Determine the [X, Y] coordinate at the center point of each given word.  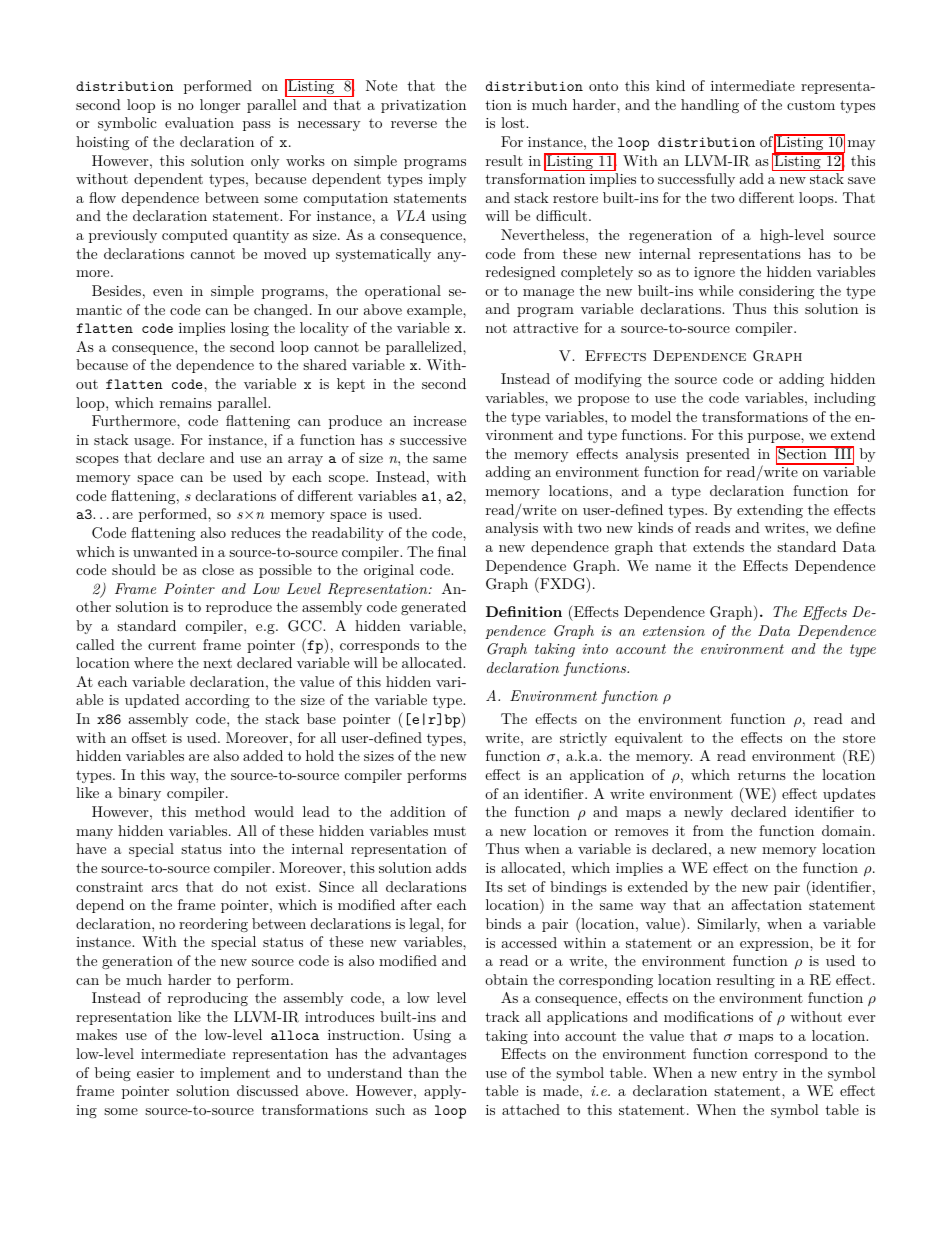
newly [703, 813]
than [423, 1072]
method [220, 811]
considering [776, 292]
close [218, 569]
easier [155, 1073]
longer [220, 106]
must [450, 831]
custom [811, 105]
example [435, 311]
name [673, 567]
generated [433, 608]
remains [186, 403]
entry [760, 1075]
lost [514, 122]
